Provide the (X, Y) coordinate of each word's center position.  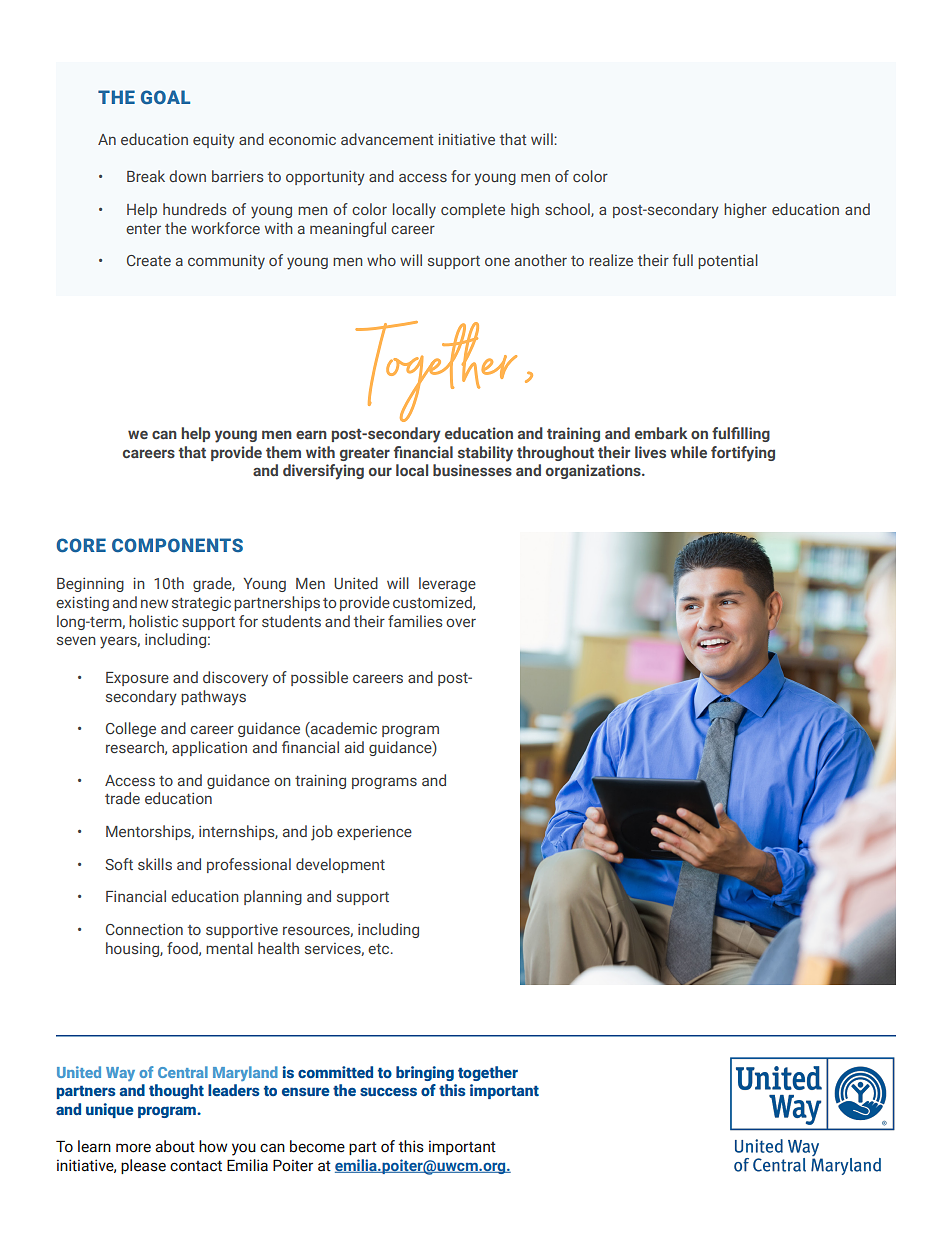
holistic (153, 621)
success (388, 1091)
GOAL (165, 97)
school (568, 210)
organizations (594, 471)
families (415, 621)
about (175, 1146)
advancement (387, 139)
